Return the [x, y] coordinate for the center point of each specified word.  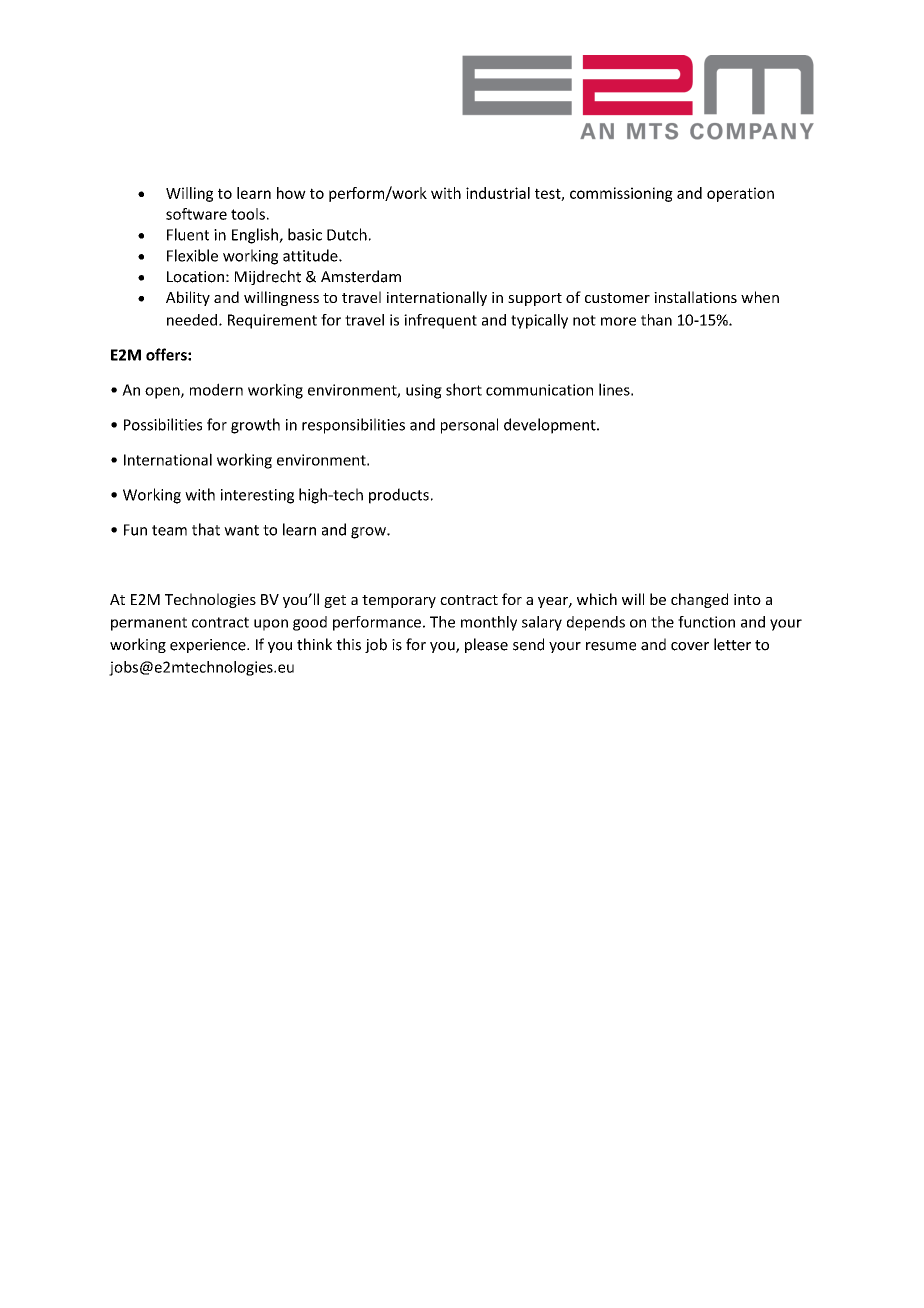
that [206, 529]
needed [193, 320]
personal [469, 426]
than [656, 320]
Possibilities [163, 424]
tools [248, 214]
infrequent [440, 321]
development [551, 426]
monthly [489, 623]
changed [699, 600]
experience [209, 646]
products [399, 496]
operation [740, 194]
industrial [498, 193]
